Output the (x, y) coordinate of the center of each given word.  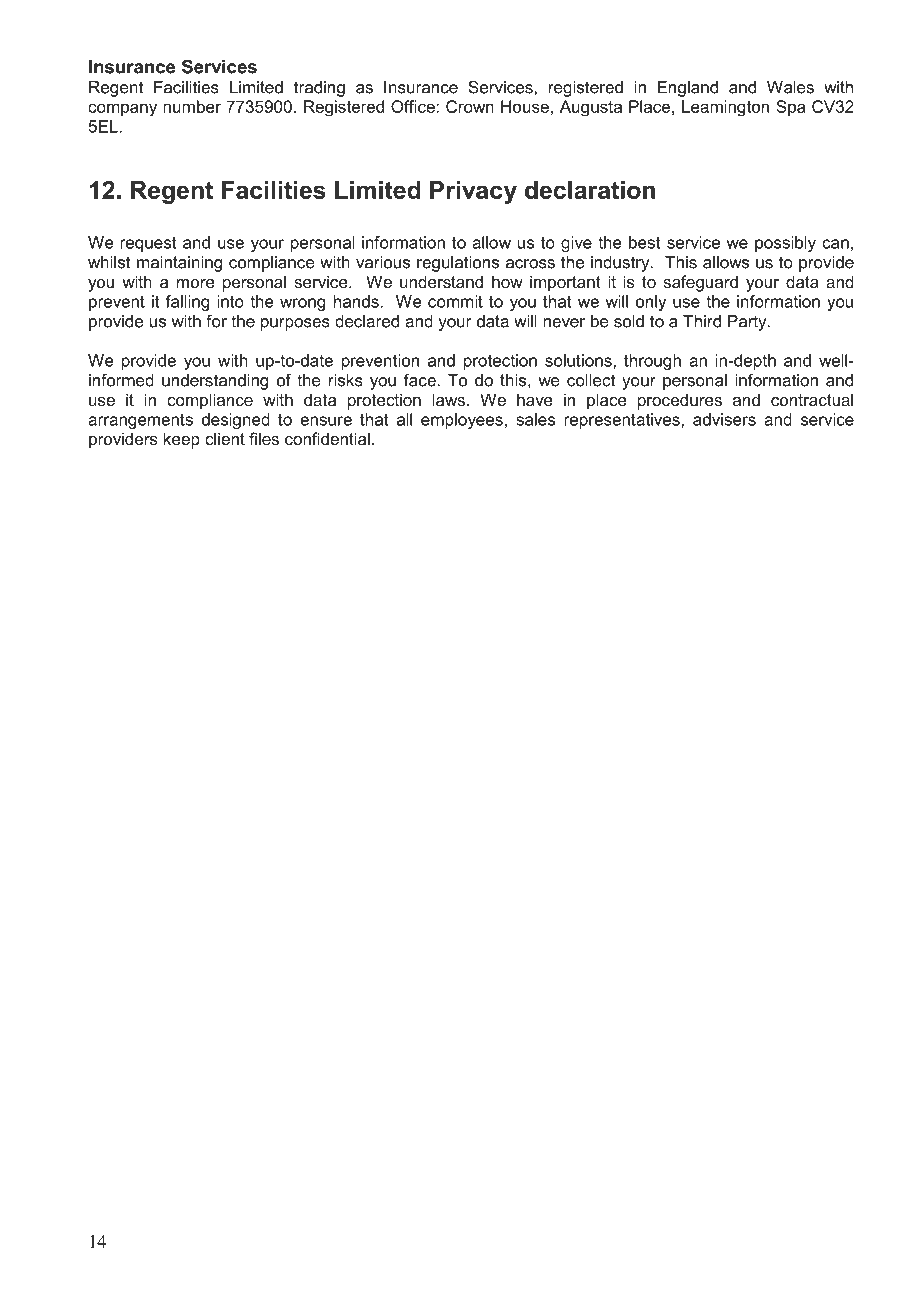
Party (748, 323)
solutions (579, 360)
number (192, 106)
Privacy (473, 192)
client (225, 438)
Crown (470, 106)
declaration (590, 190)
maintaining (179, 264)
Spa (791, 108)
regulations (458, 264)
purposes (295, 324)
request (148, 244)
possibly (785, 244)
